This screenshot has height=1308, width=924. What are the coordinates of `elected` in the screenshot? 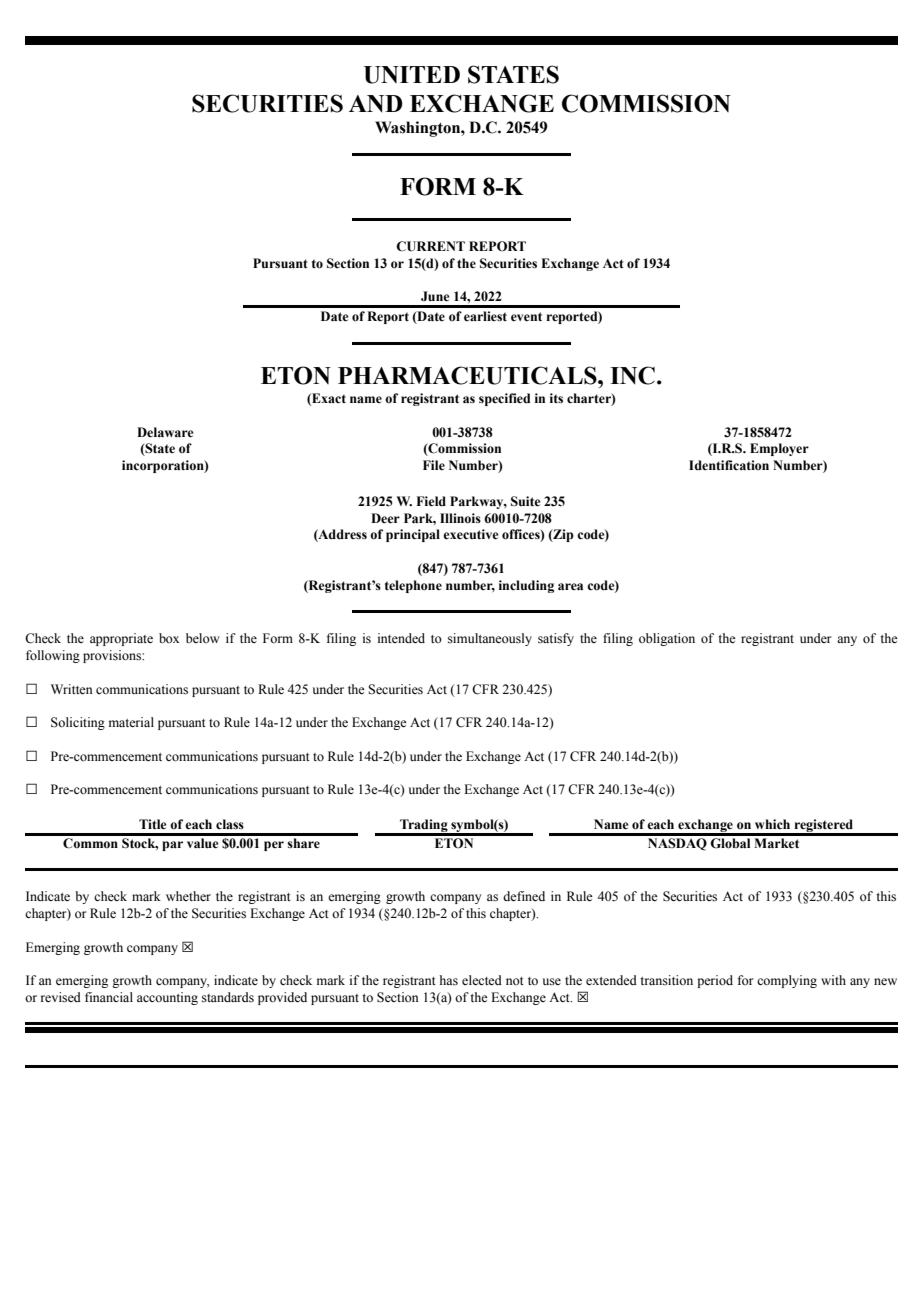 It's located at (482, 980).
